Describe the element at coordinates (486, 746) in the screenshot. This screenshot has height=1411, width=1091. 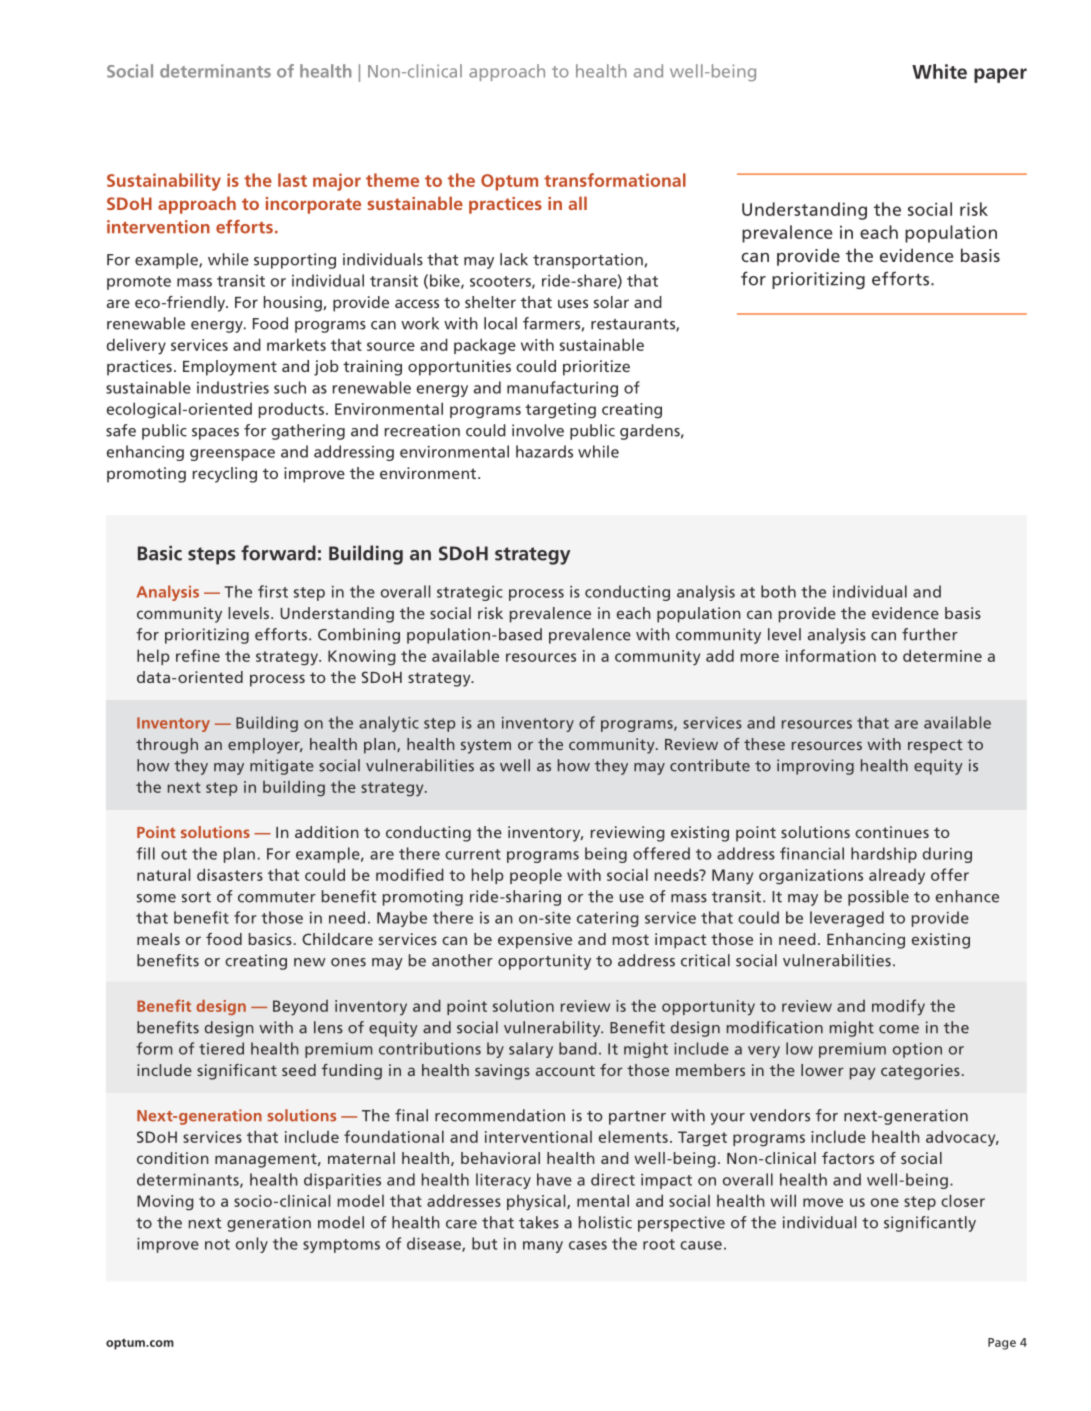
I see `system` at that location.
